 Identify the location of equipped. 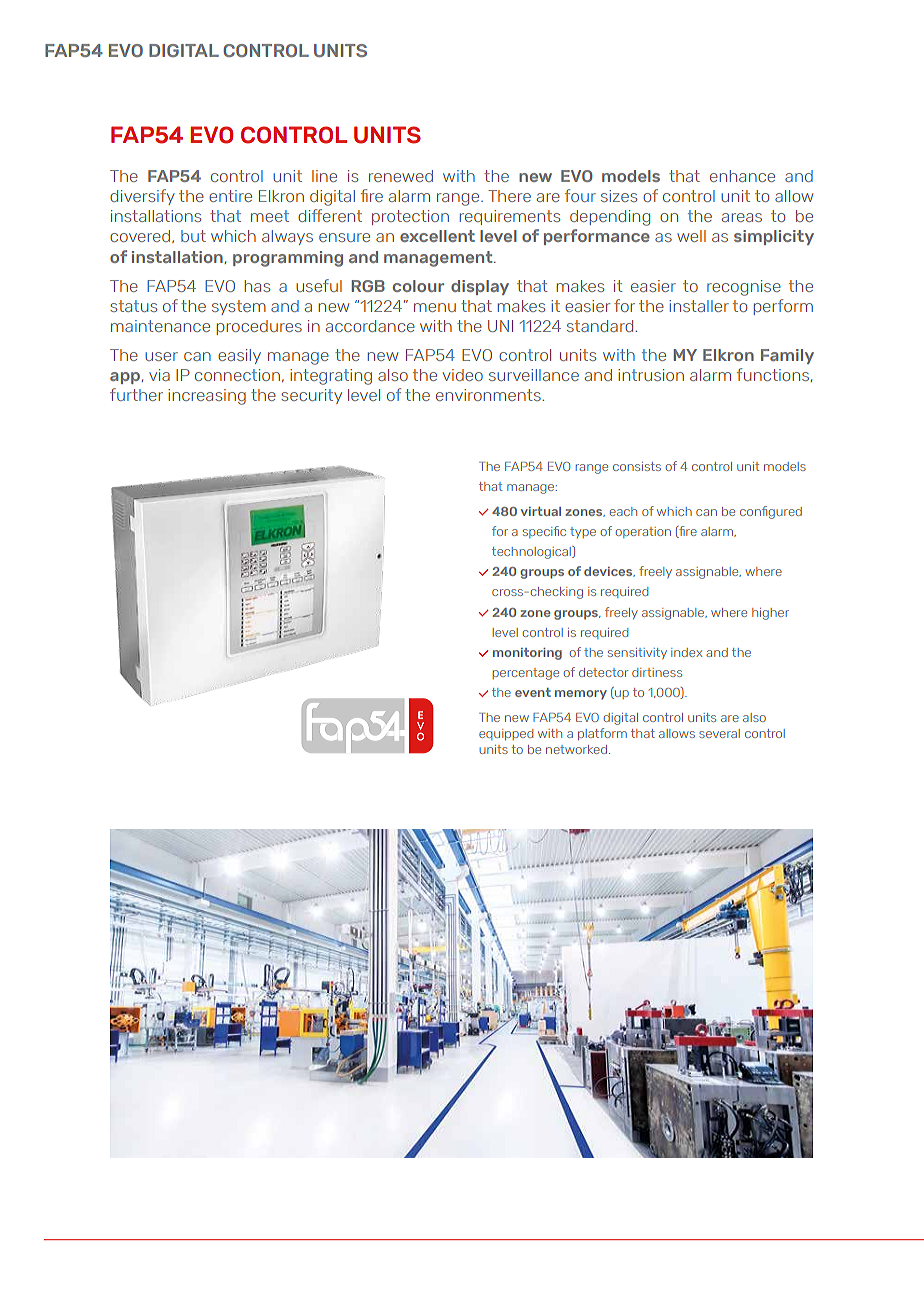
(506, 734).
